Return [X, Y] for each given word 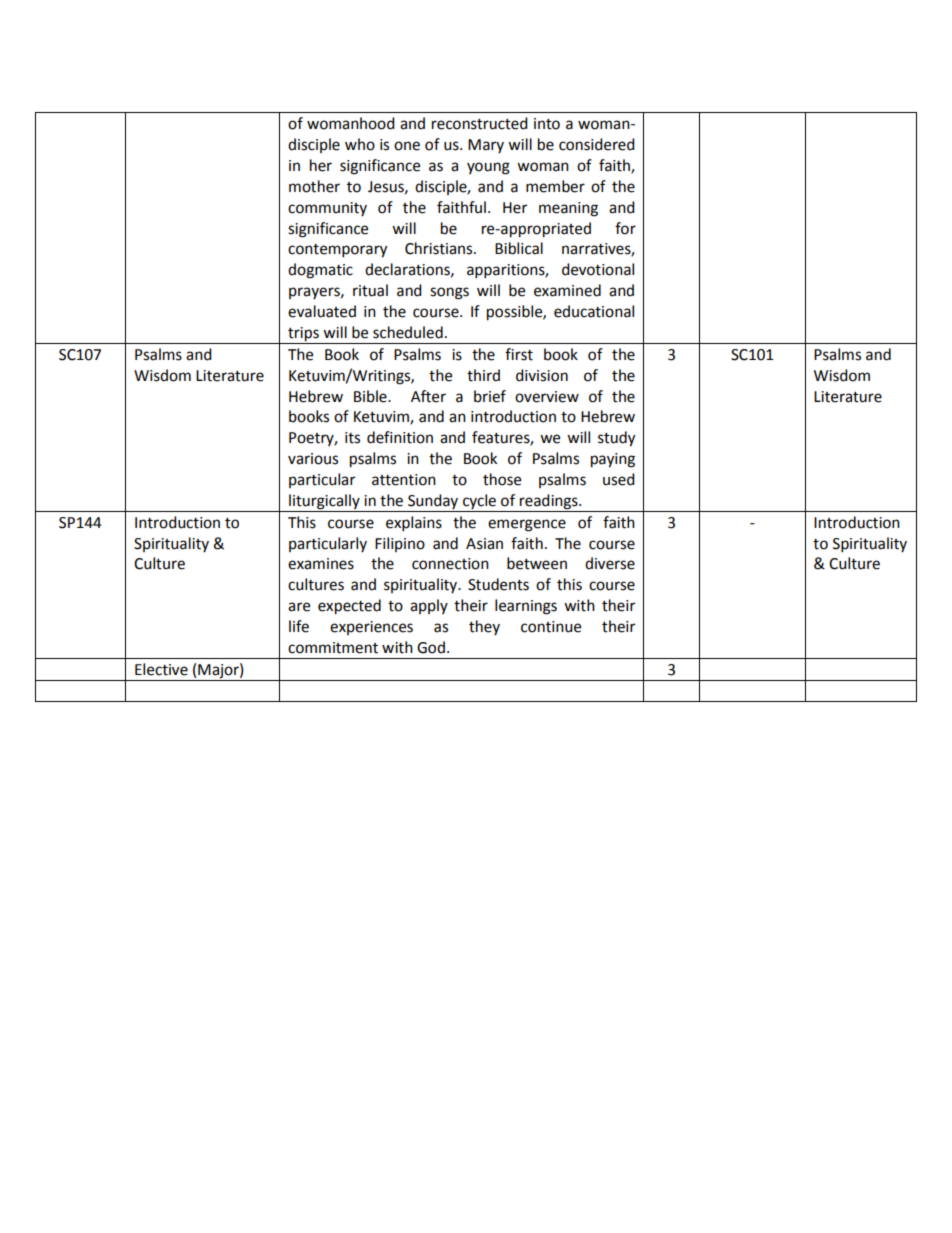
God [431, 647]
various [313, 459]
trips [303, 334]
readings [550, 502]
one [407, 146]
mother [314, 186]
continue [551, 627]
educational [594, 311]
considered [597, 144]
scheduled [408, 332]
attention [404, 480]
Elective [161, 669]
